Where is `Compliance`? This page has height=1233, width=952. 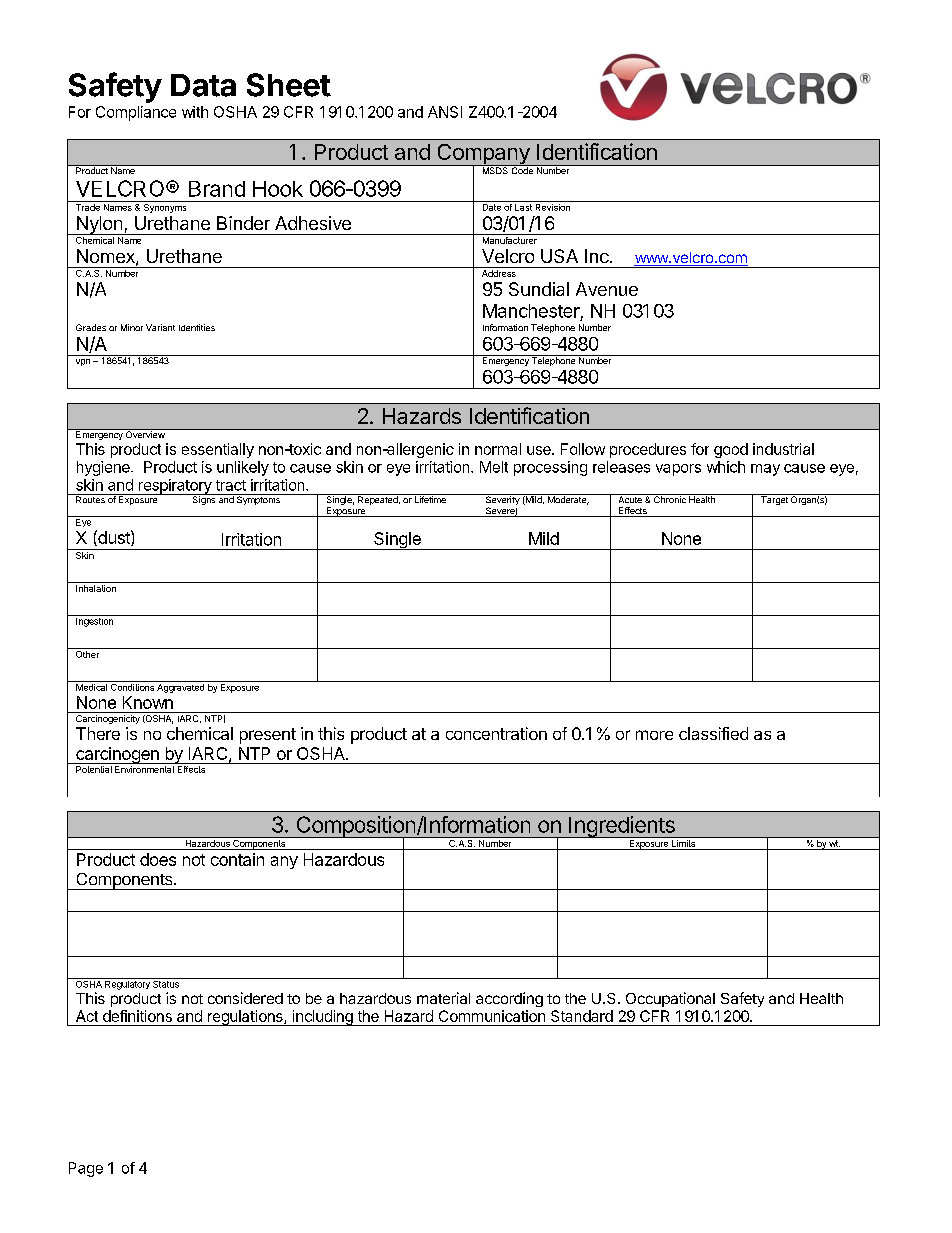 Compliance is located at coordinates (136, 113).
